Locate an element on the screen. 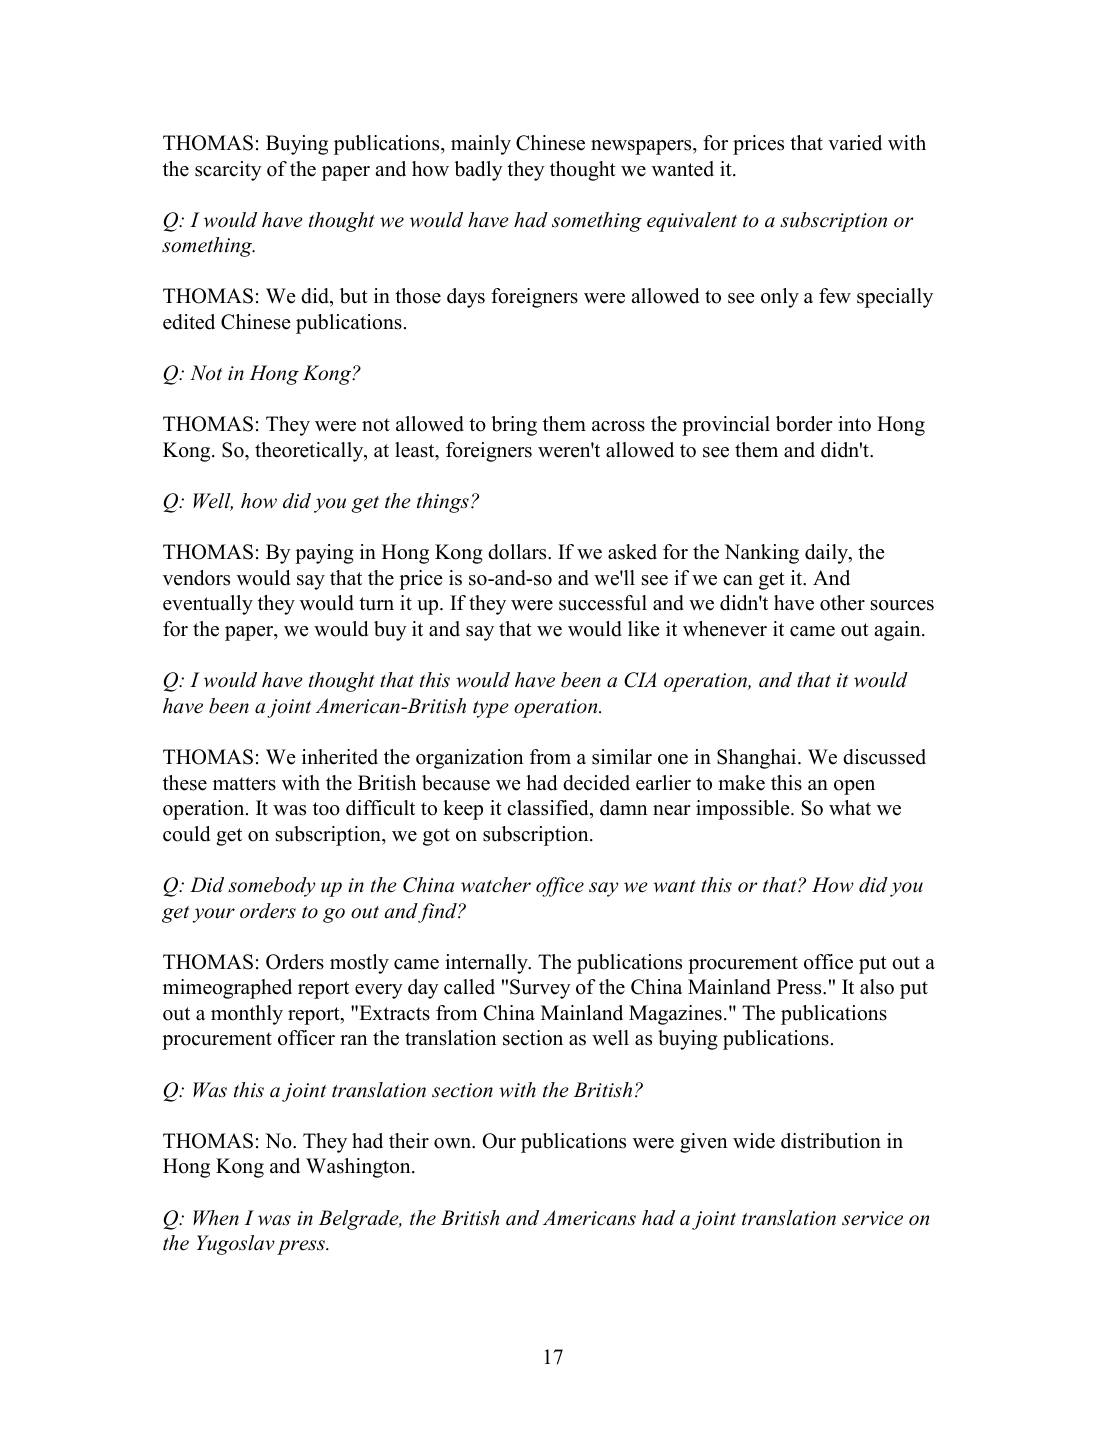 This screenshot has width=1106, height=1431. scarcity is located at coordinates (228, 171).
